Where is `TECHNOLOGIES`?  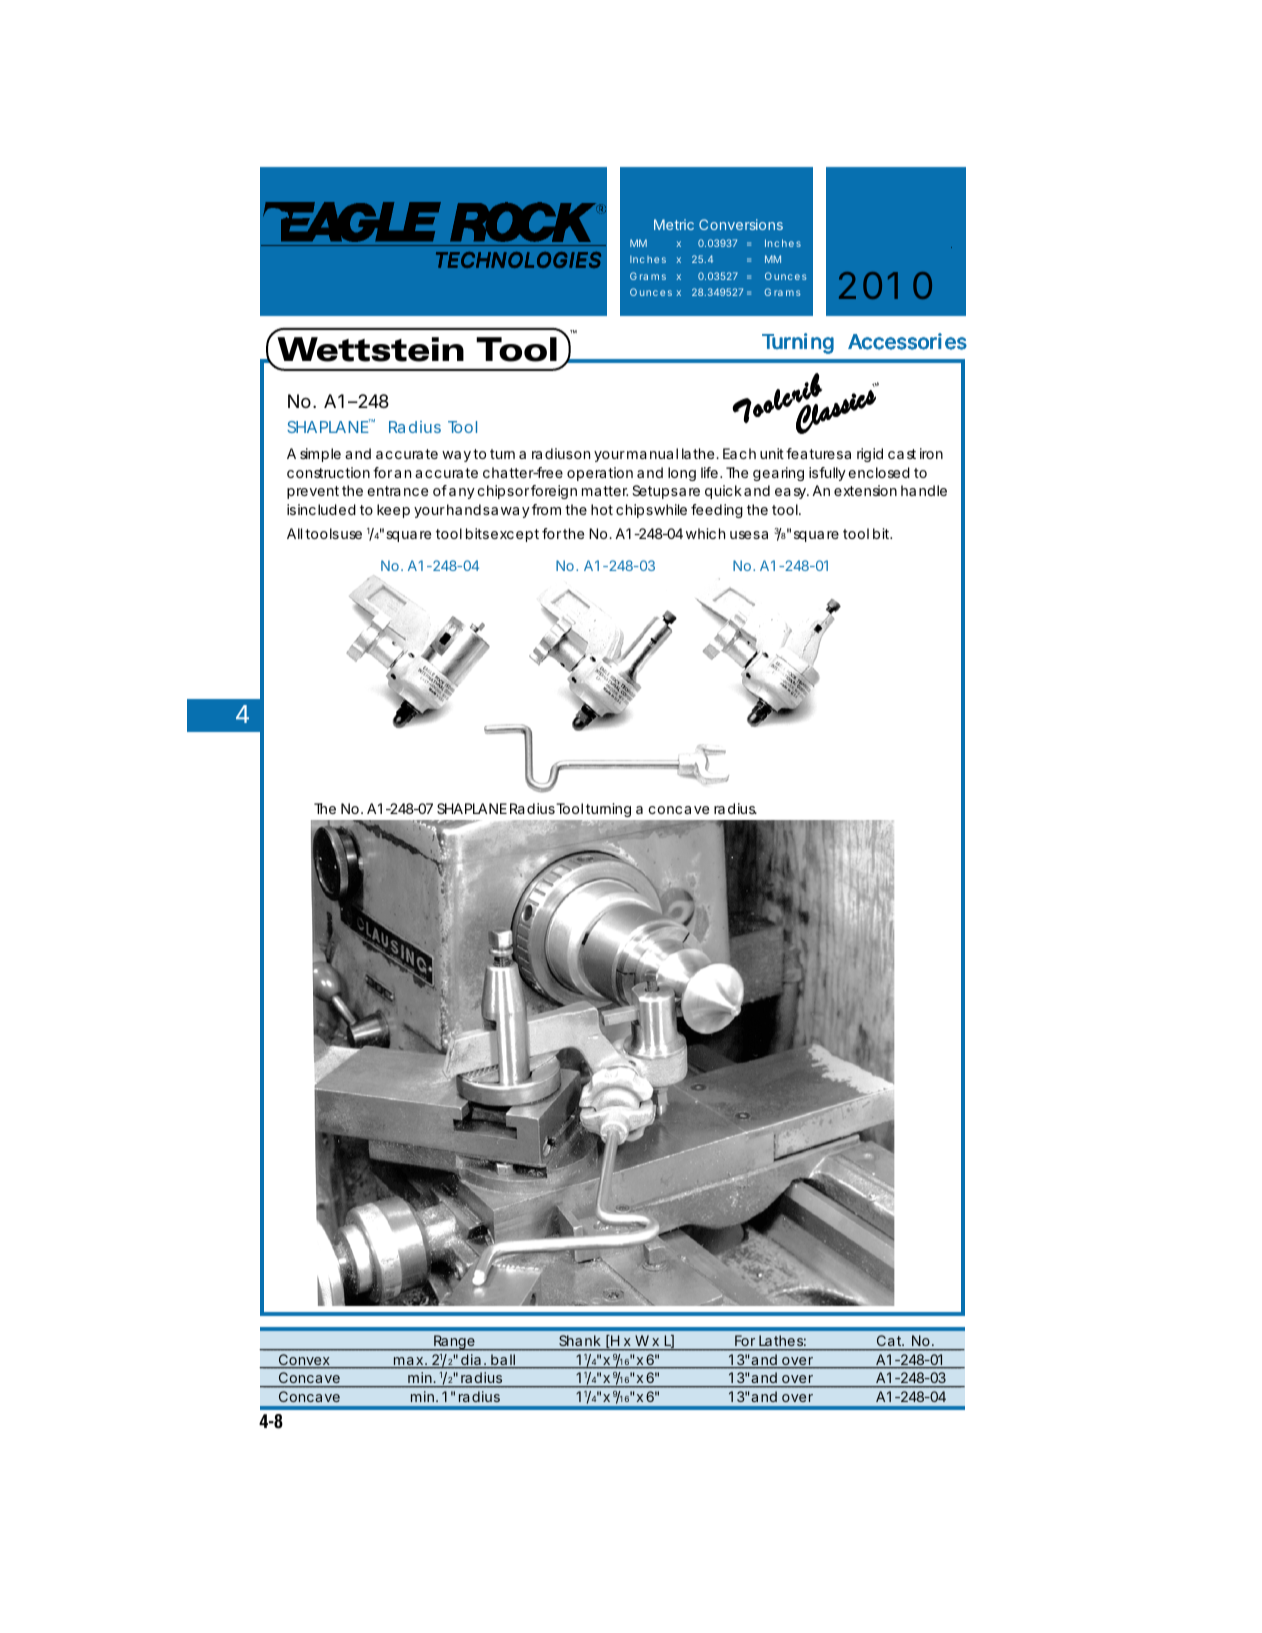 TECHNOLOGIES is located at coordinates (518, 260).
